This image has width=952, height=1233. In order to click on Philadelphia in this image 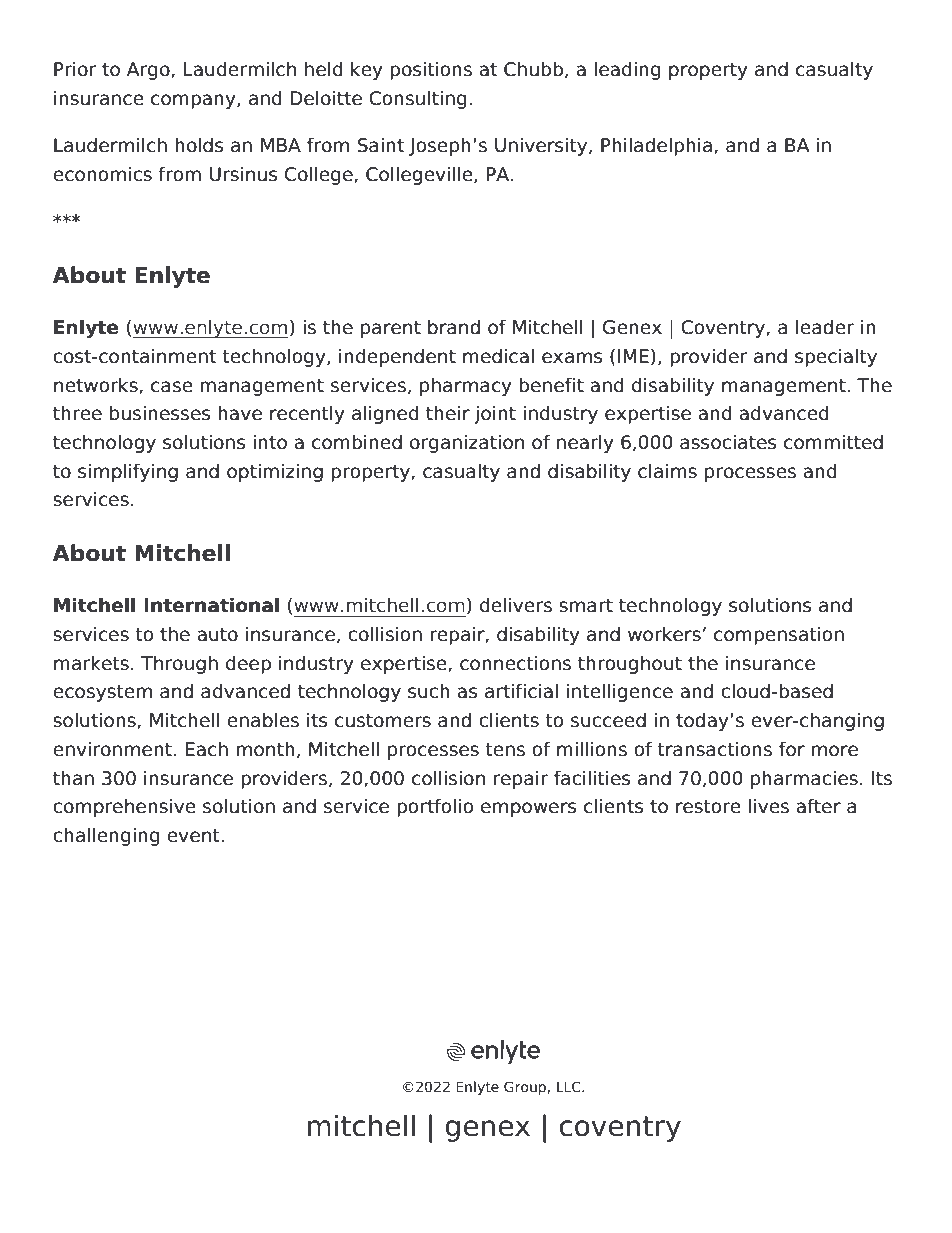, I will do `click(656, 146)`.
